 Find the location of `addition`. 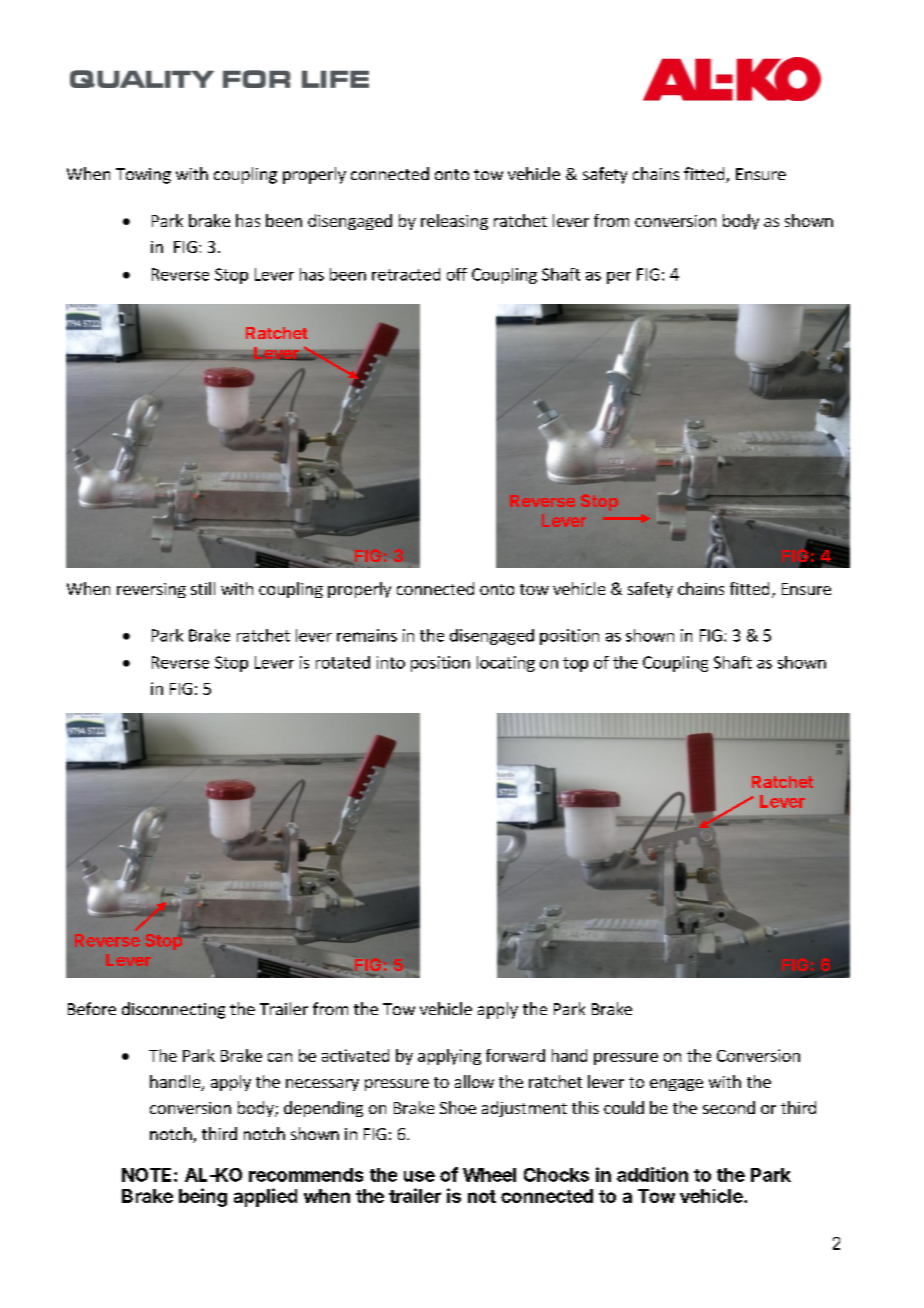

addition is located at coordinates (652, 1174).
